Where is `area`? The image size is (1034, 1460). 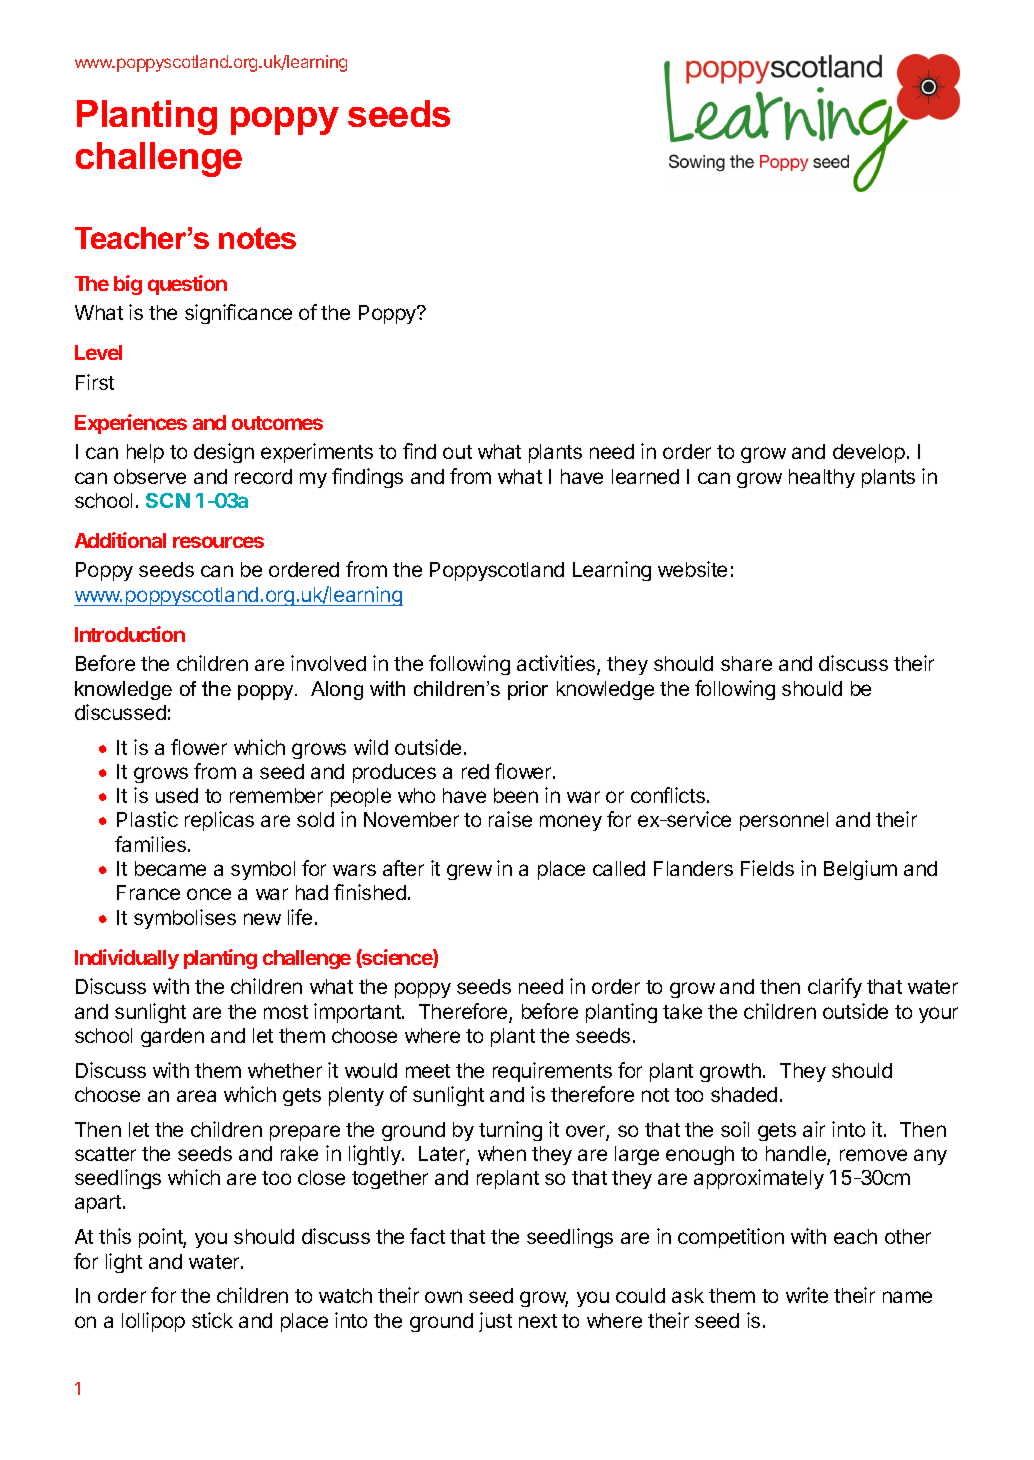
area is located at coordinates (196, 1096).
